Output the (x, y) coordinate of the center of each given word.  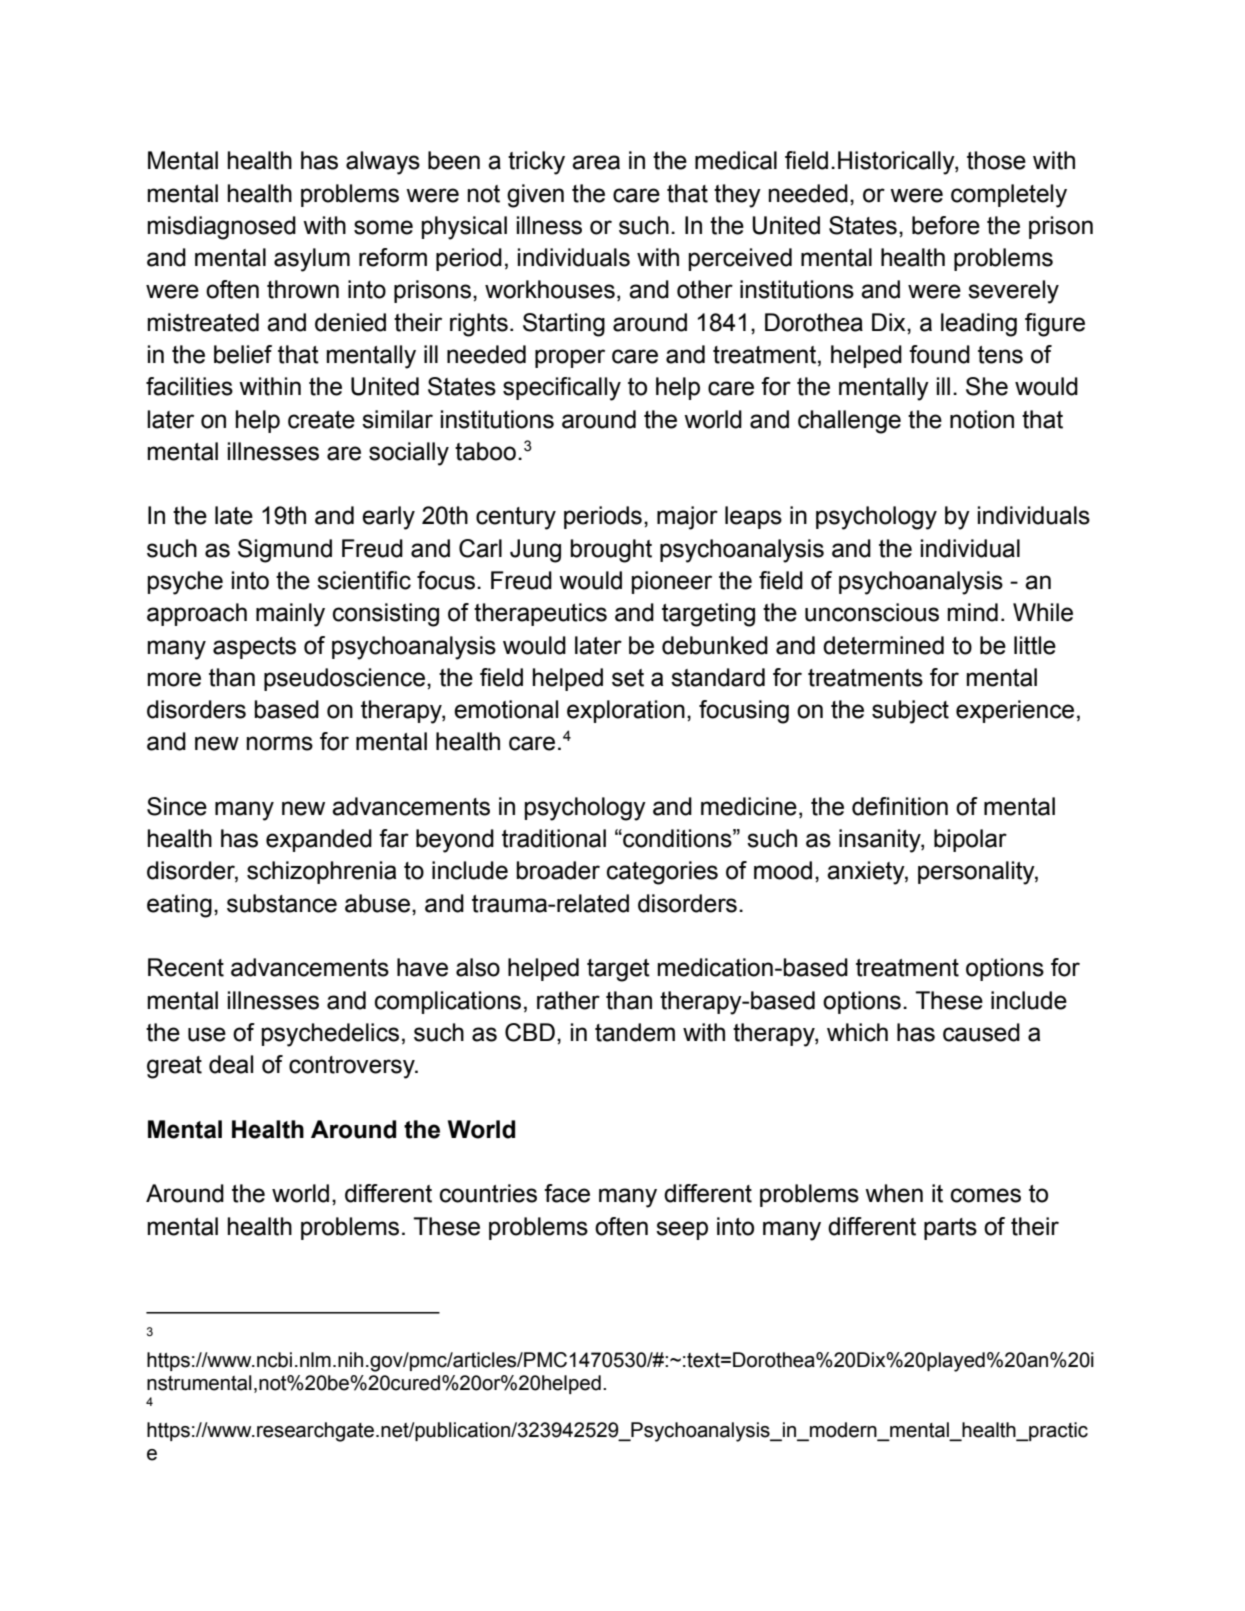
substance (282, 903)
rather (568, 1000)
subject (910, 712)
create (321, 420)
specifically (562, 389)
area (596, 162)
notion (982, 419)
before (946, 225)
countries (488, 1193)
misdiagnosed (222, 228)
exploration (626, 711)
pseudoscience (344, 679)
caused (981, 1032)
